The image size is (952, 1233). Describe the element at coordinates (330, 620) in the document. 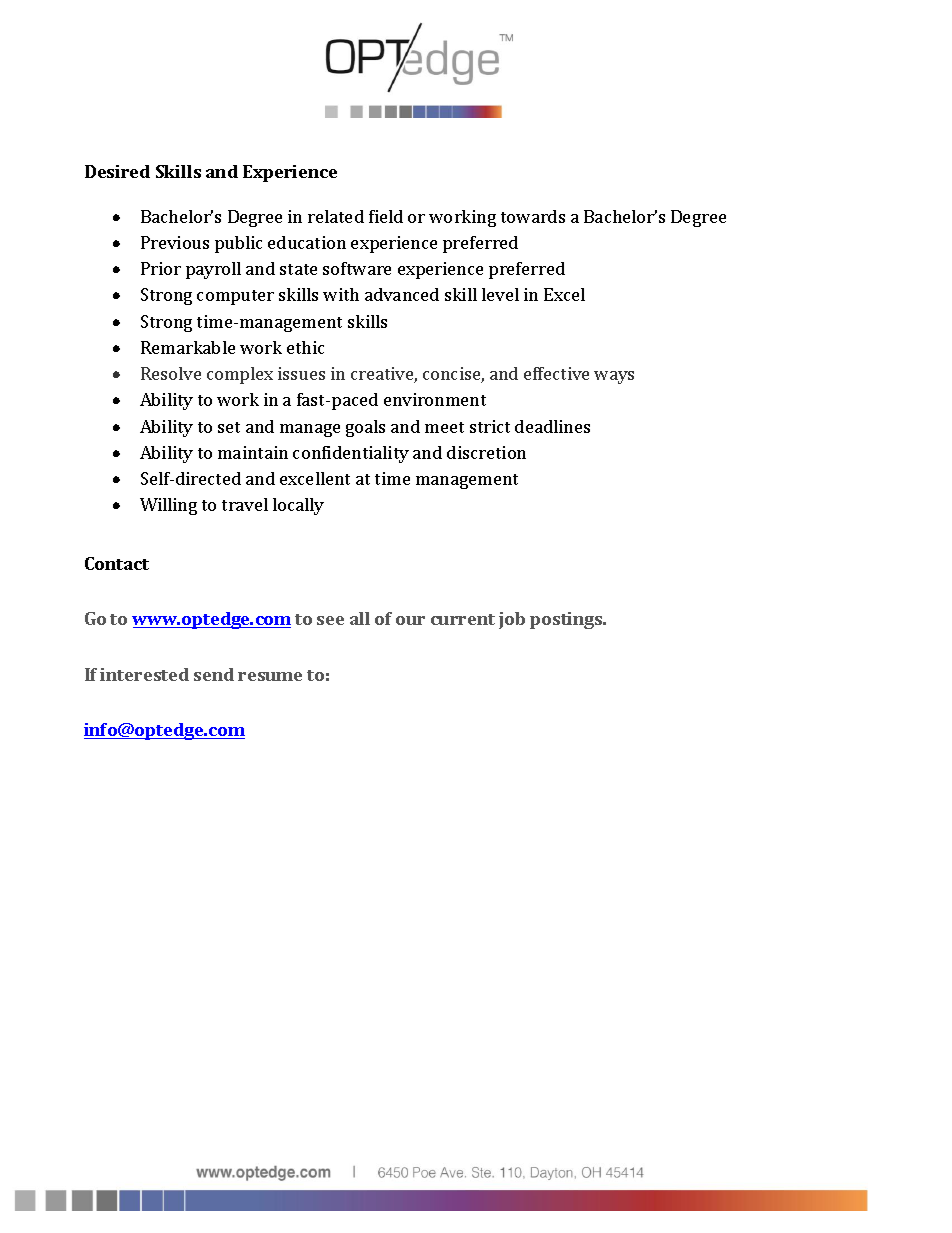

I see `see` at that location.
